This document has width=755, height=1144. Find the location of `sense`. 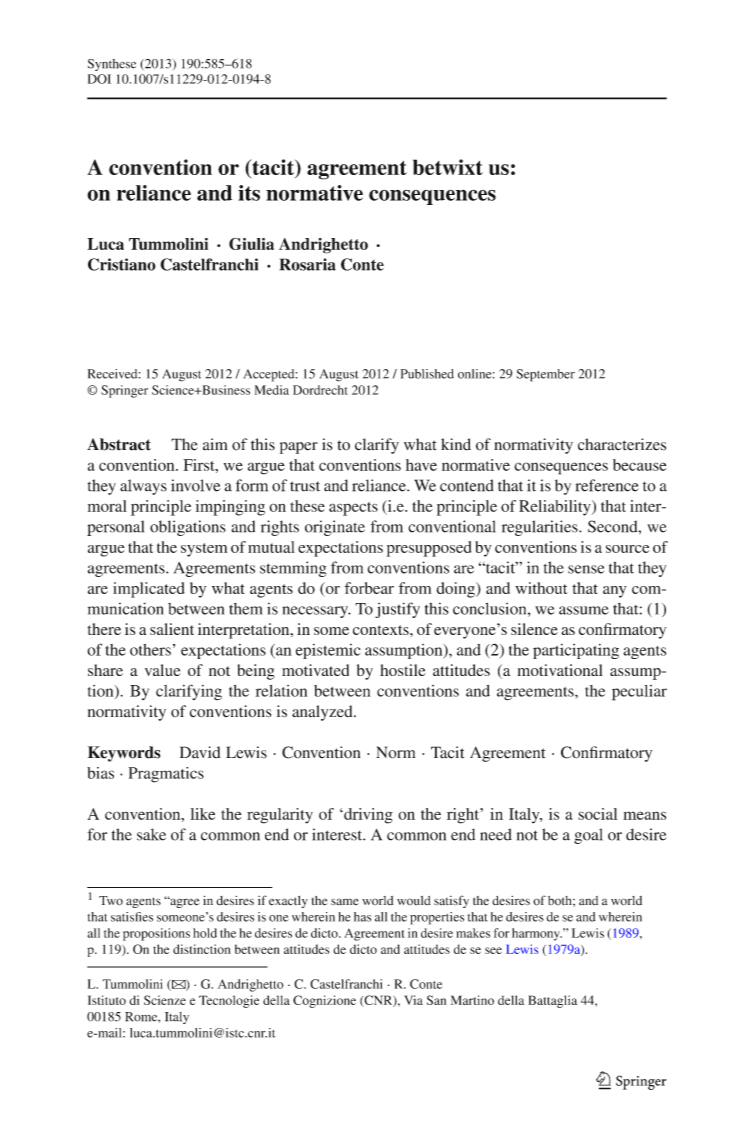

sense is located at coordinates (586, 569).
